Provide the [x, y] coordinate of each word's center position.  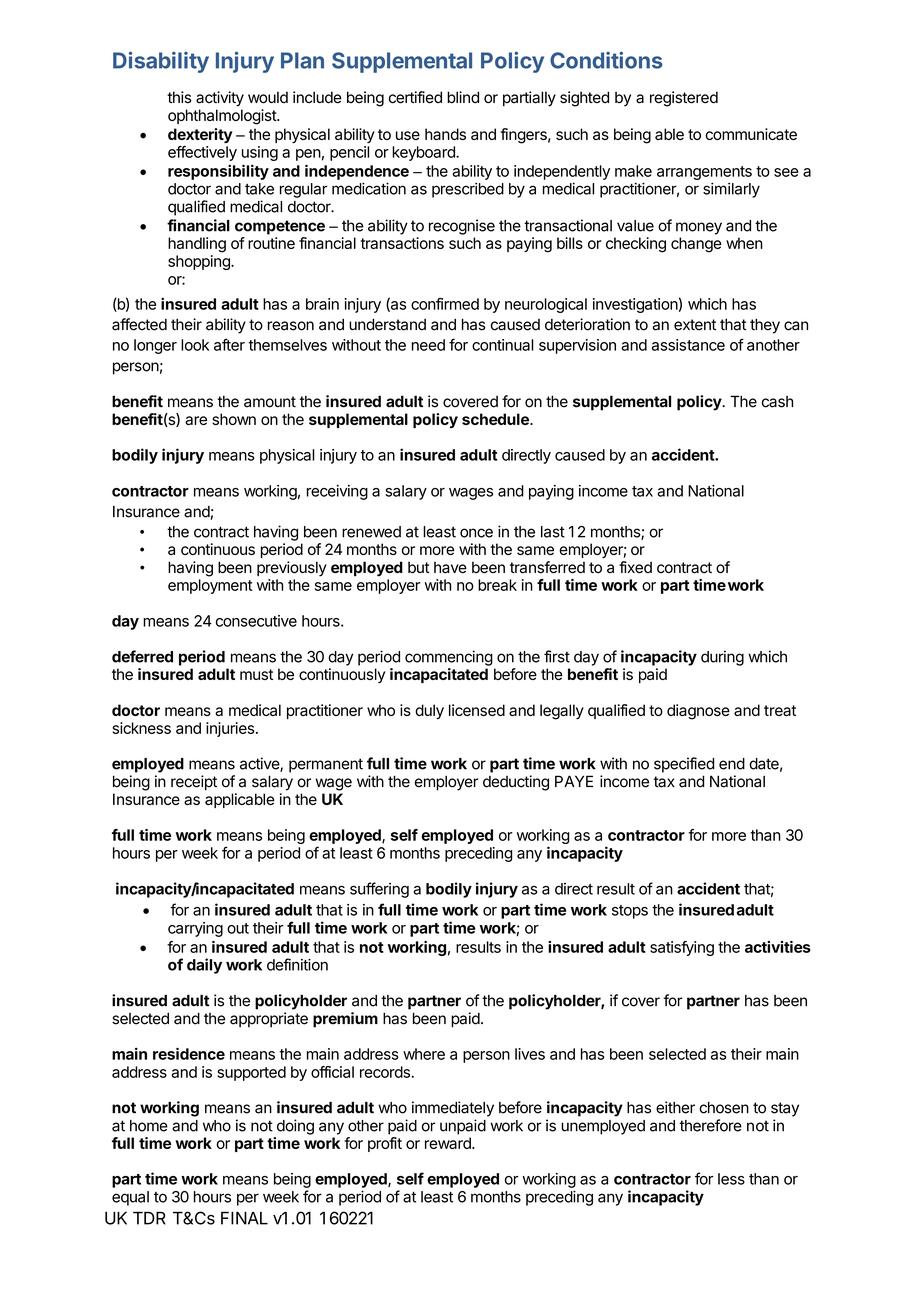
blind [463, 97]
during [722, 658]
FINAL [244, 1218]
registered [684, 99]
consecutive [256, 621]
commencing [449, 658]
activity [220, 99]
